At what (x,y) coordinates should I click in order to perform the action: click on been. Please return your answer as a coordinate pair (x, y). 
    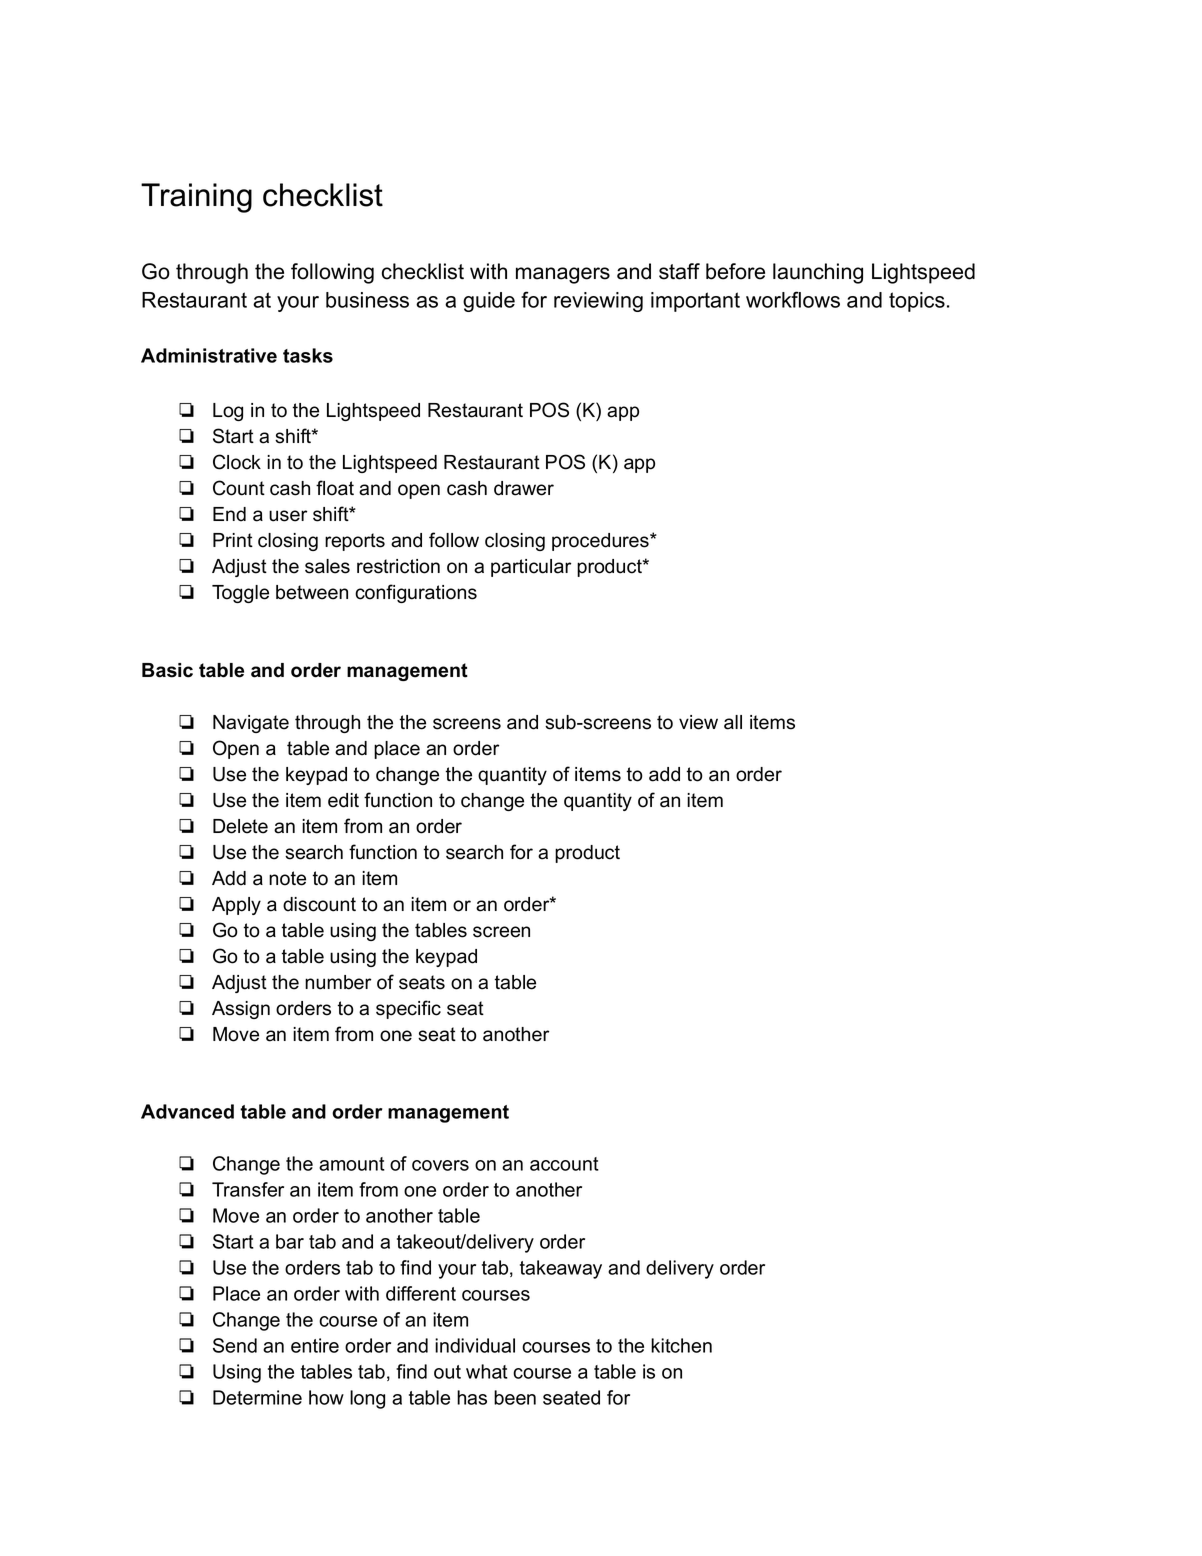
    Looking at the image, I should click on (515, 1397).
